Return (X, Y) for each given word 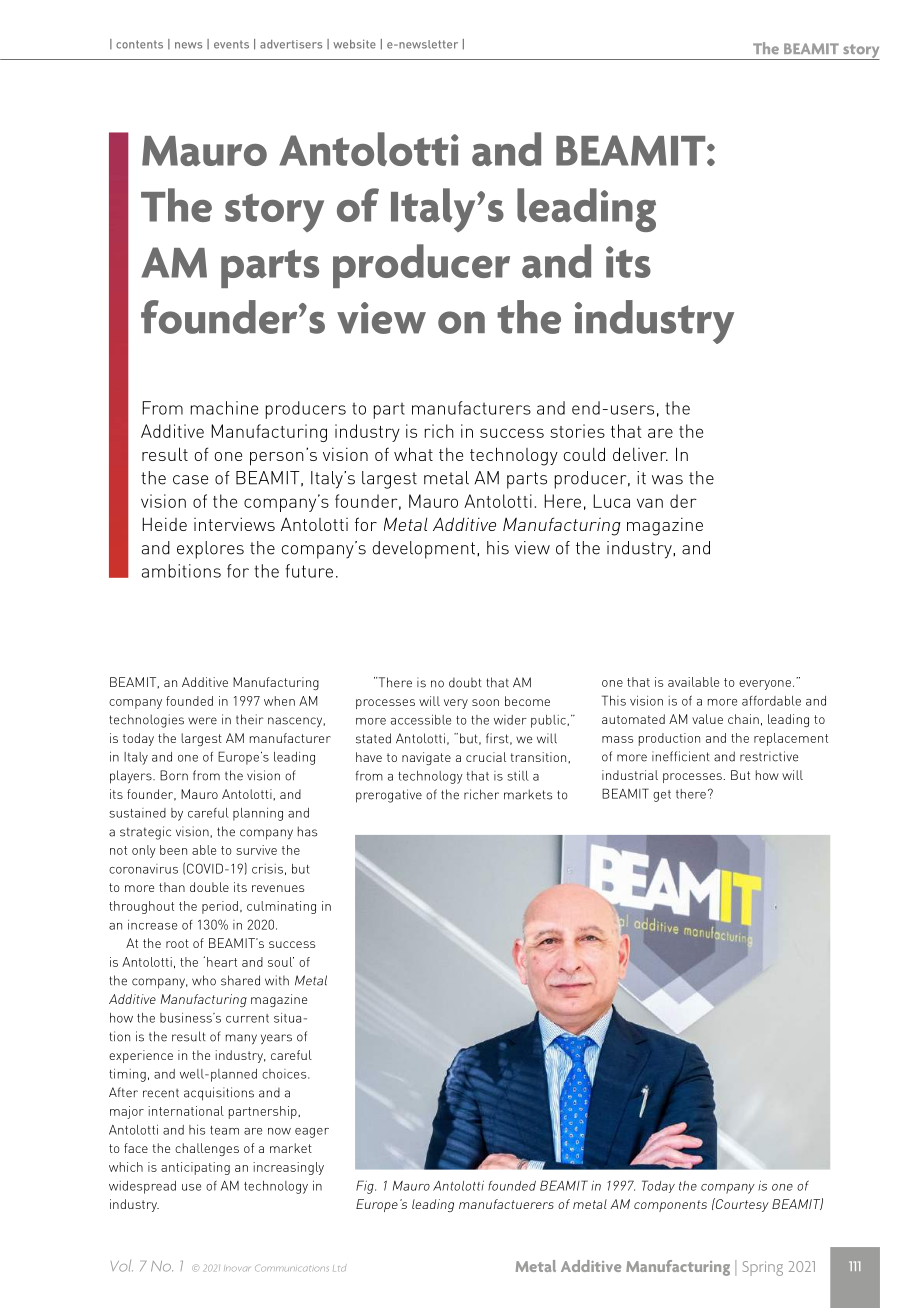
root (177, 943)
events (231, 44)
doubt (465, 682)
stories (577, 431)
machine (224, 408)
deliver (640, 454)
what (413, 454)
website (354, 44)
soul (281, 962)
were (202, 721)
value (707, 719)
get (662, 796)
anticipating (195, 1168)
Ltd (340, 1268)
